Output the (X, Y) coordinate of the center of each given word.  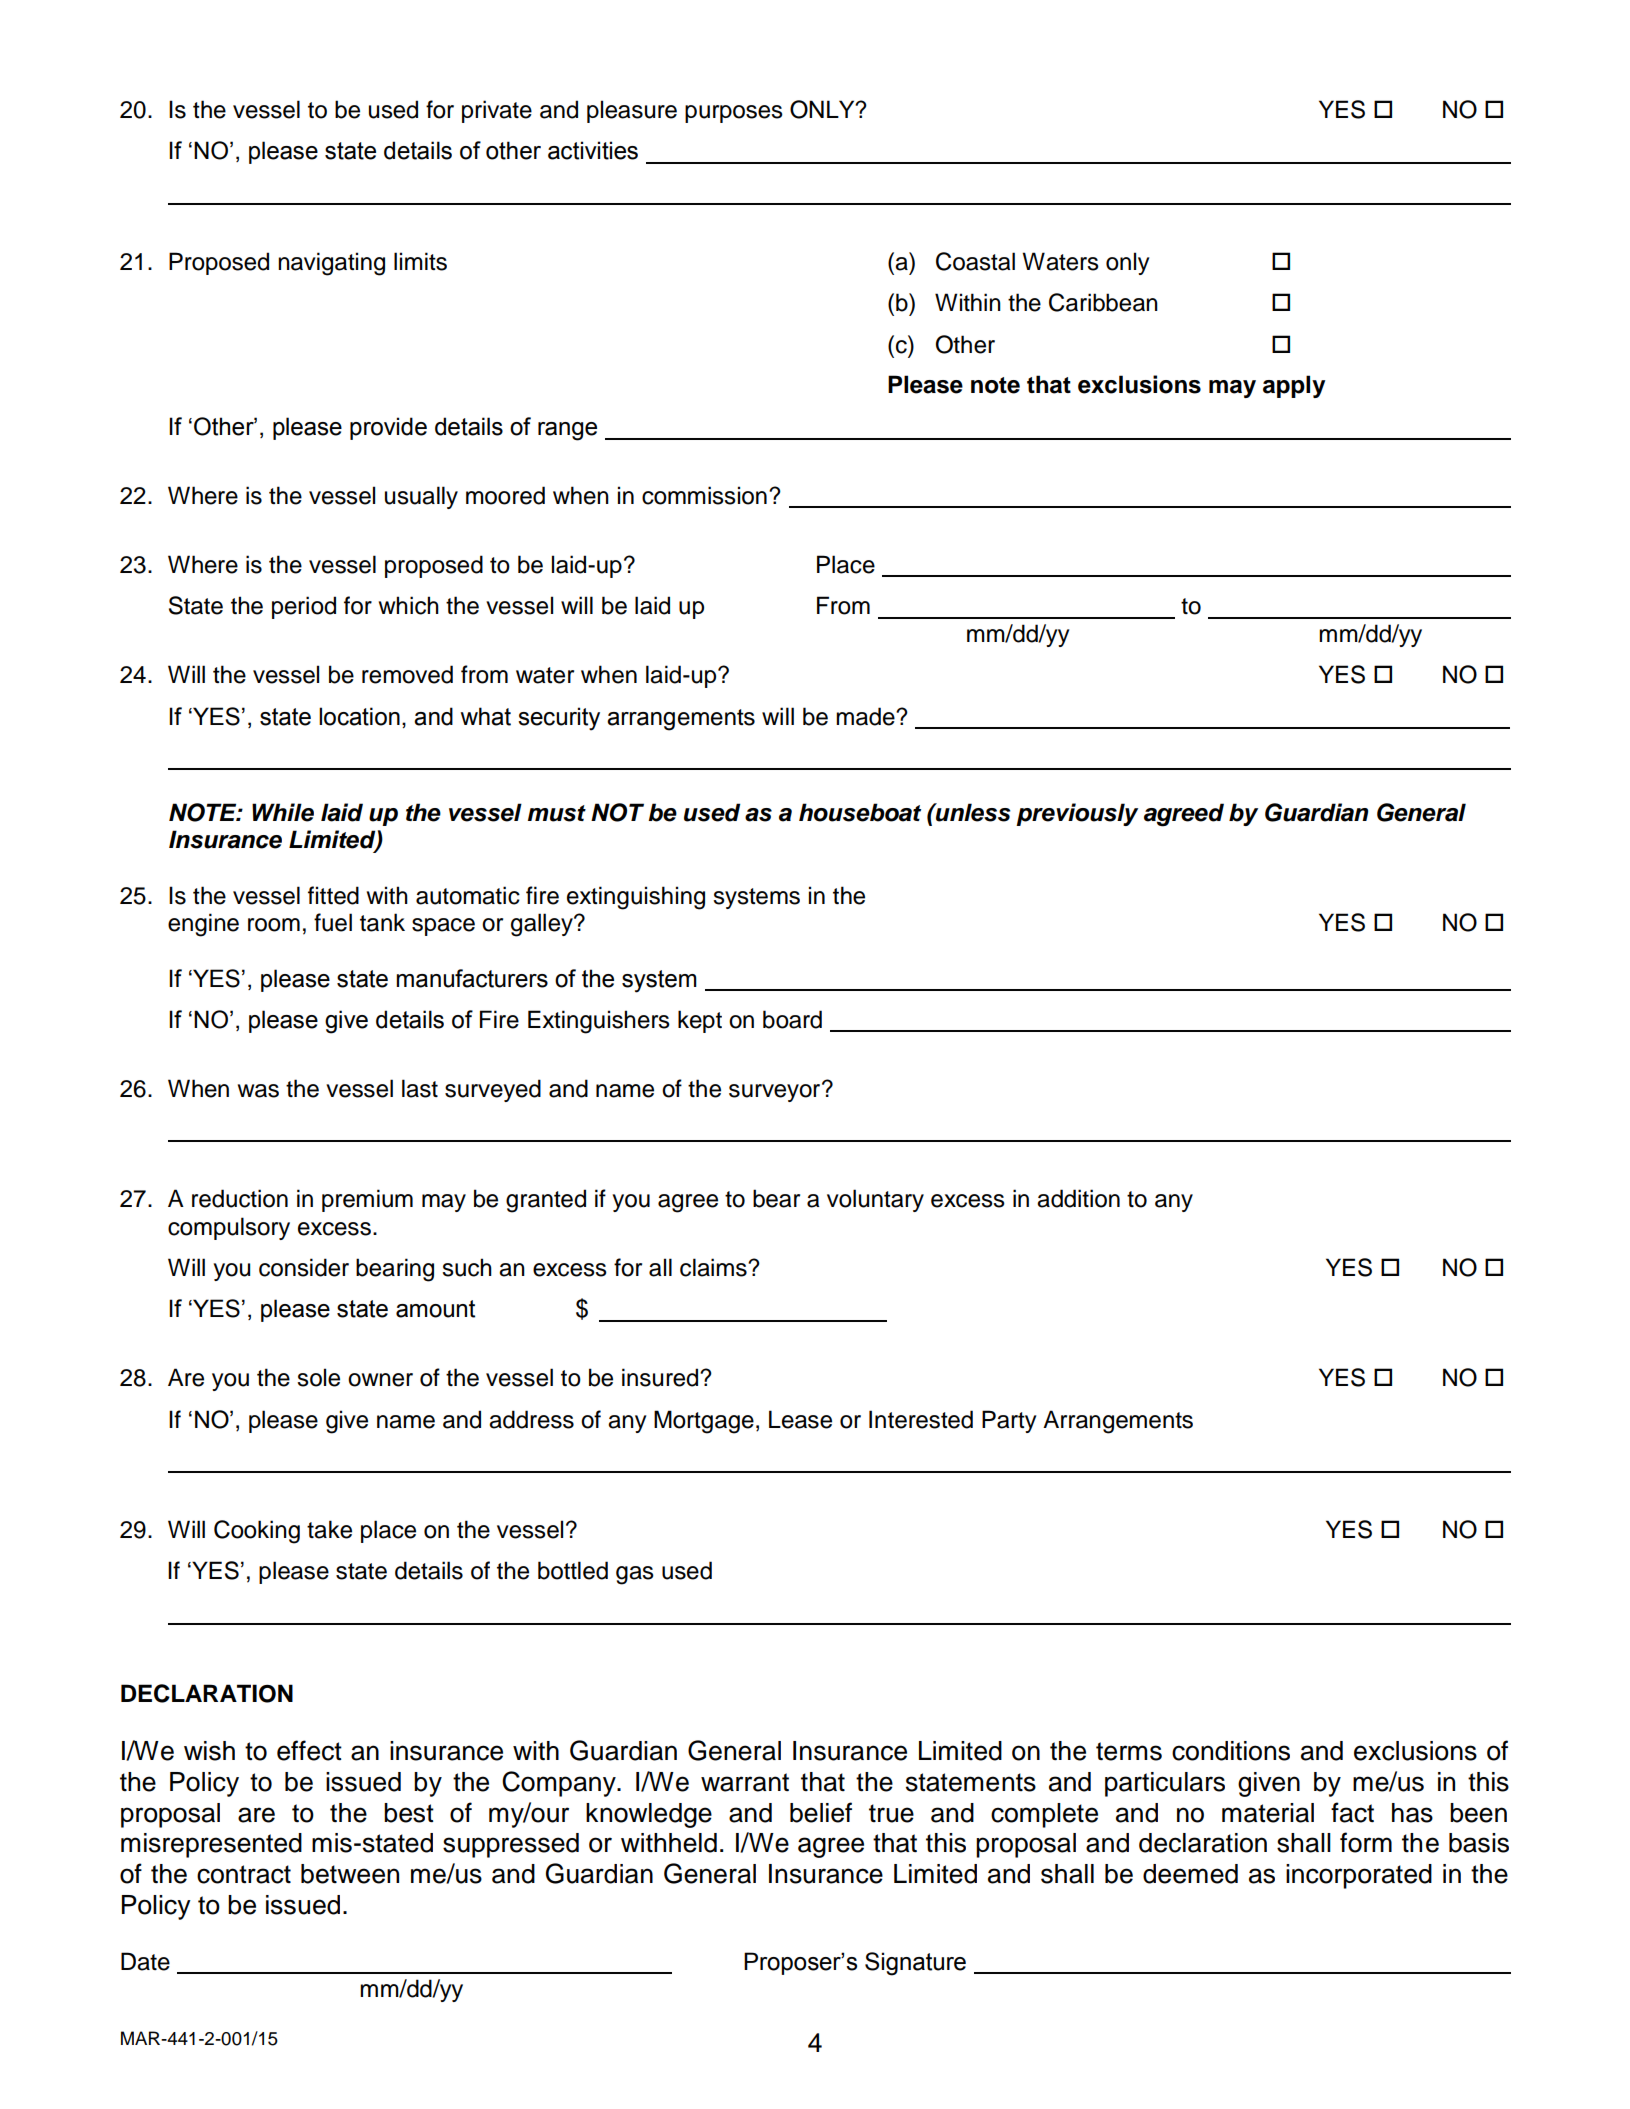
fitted (333, 895)
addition (1078, 1198)
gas (635, 1575)
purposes (734, 114)
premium (367, 1200)
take (329, 1529)
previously (1077, 814)
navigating (331, 264)
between (350, 1874)
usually (421, 497)
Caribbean (1103, 302)
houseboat (860, 812)
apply (1294, 386)
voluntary (875, 1200)
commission (704, 495)
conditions (1231, 1751)
